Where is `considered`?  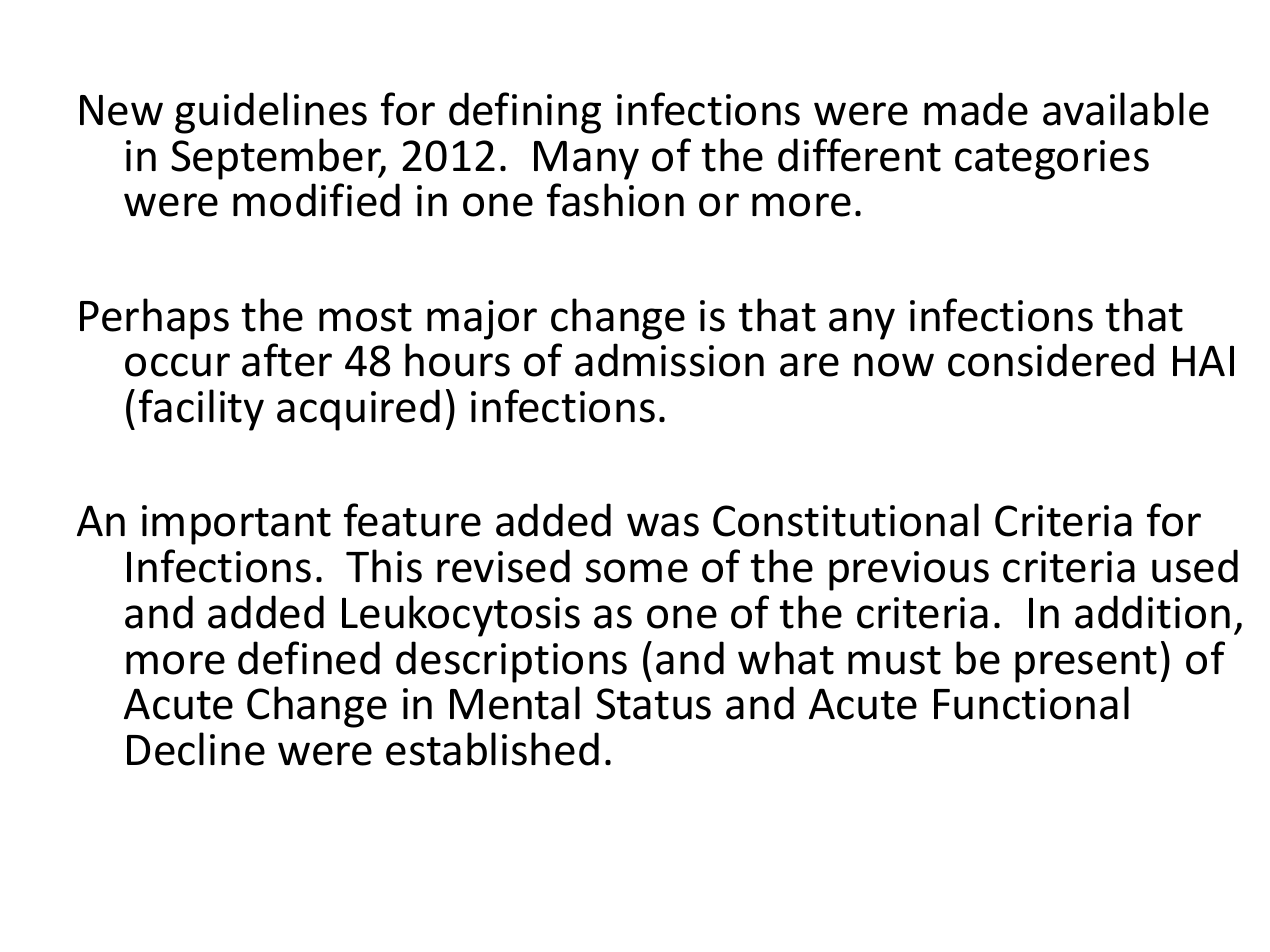 considered is located at coordinates (1051, 360).
